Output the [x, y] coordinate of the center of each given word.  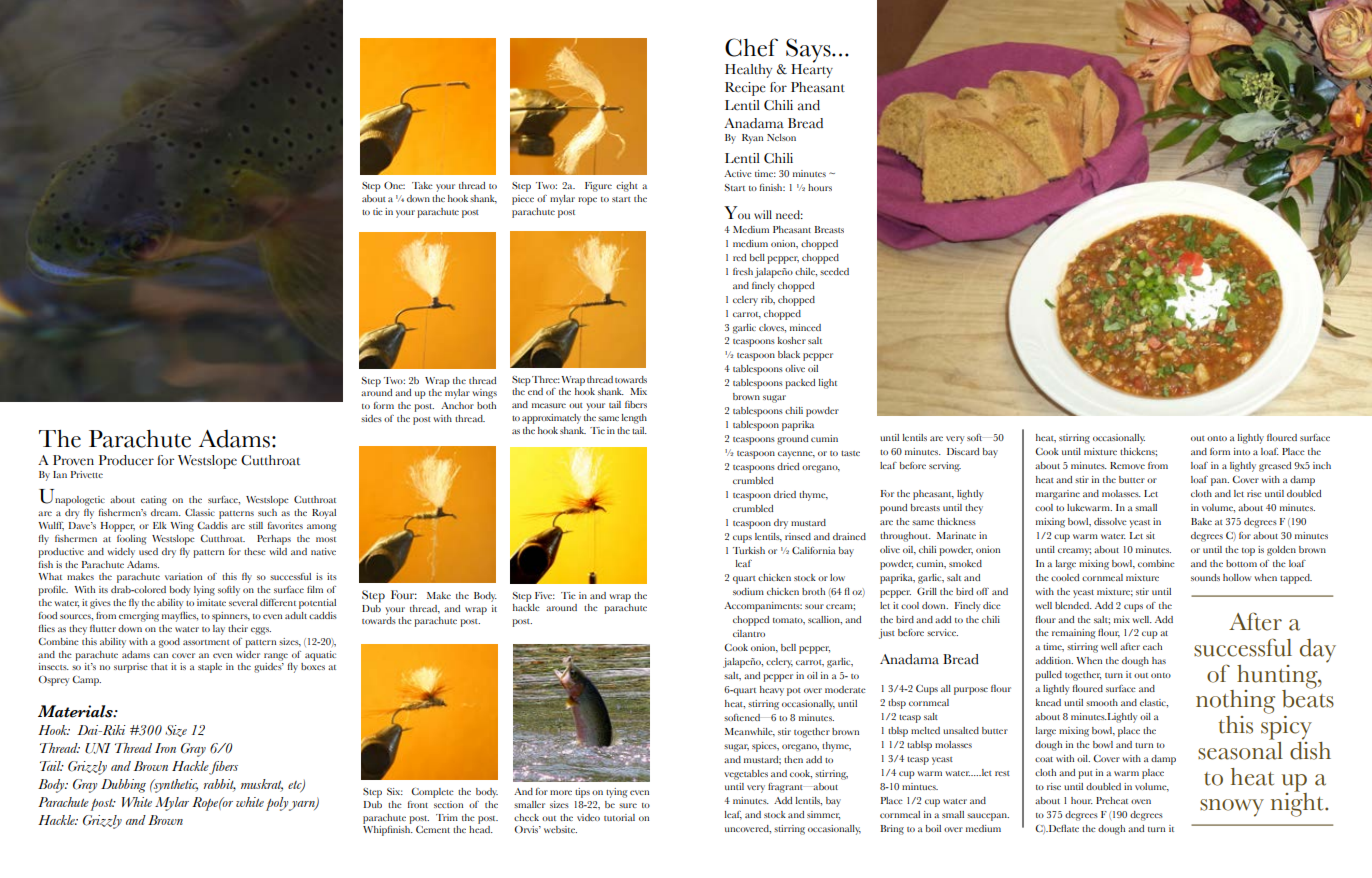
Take [422, 185]
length [634, 419]
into [1242, 451]
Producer [126, 460]
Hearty [812, 69]
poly [278, 804]
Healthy [748, 71]
